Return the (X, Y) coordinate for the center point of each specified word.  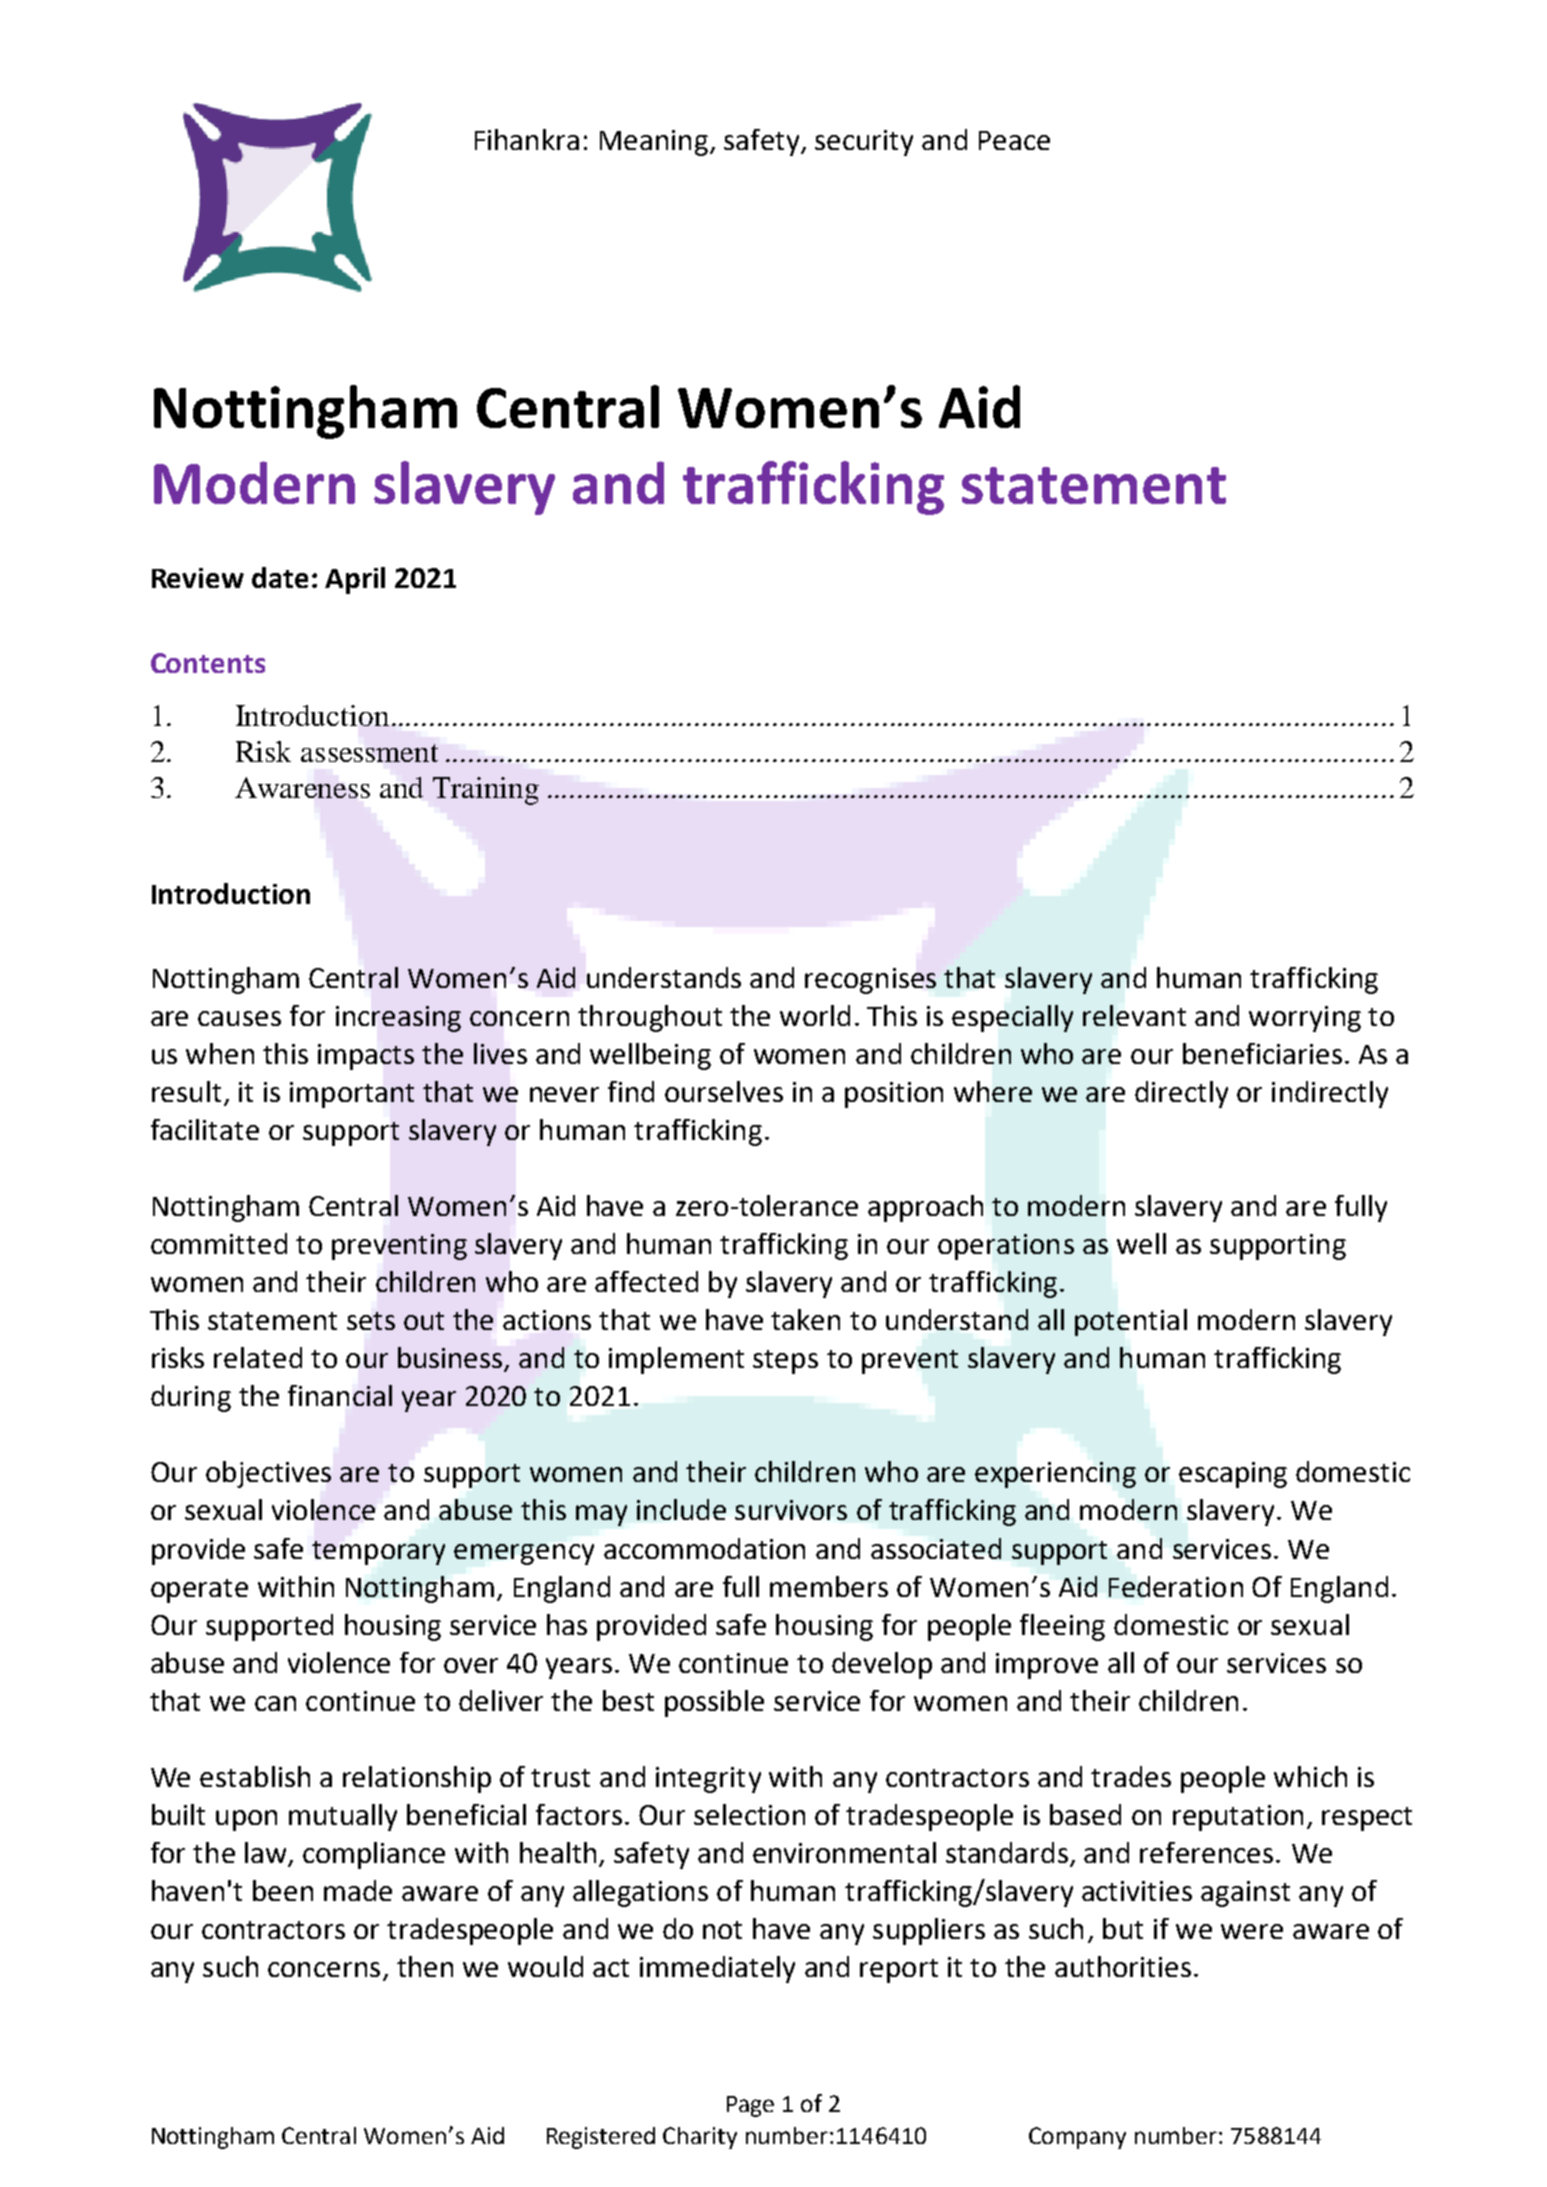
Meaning (654, 143)
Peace (1014, 140)
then (425, 1966)
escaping (1233, 1475)
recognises (870, 981)
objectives (268, 1474)
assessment (369, 753)
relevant (1134, 1015)
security (864, 143)
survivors (791, 1510)
